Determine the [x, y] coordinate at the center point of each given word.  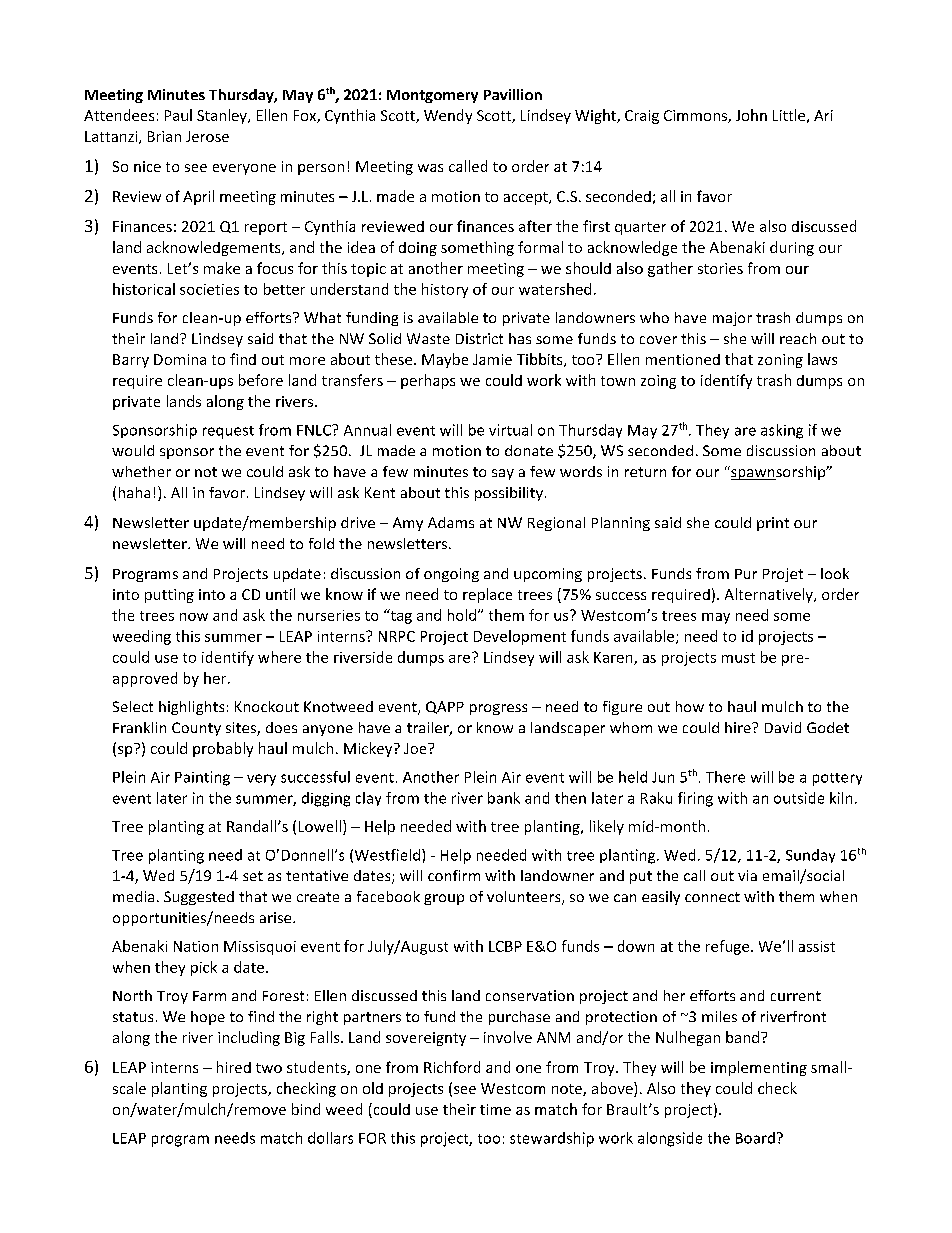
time [495, 1109]
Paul [178, 115]
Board [755, 1138]
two [269, 1068]
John [751, 115]
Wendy [448, 116]
